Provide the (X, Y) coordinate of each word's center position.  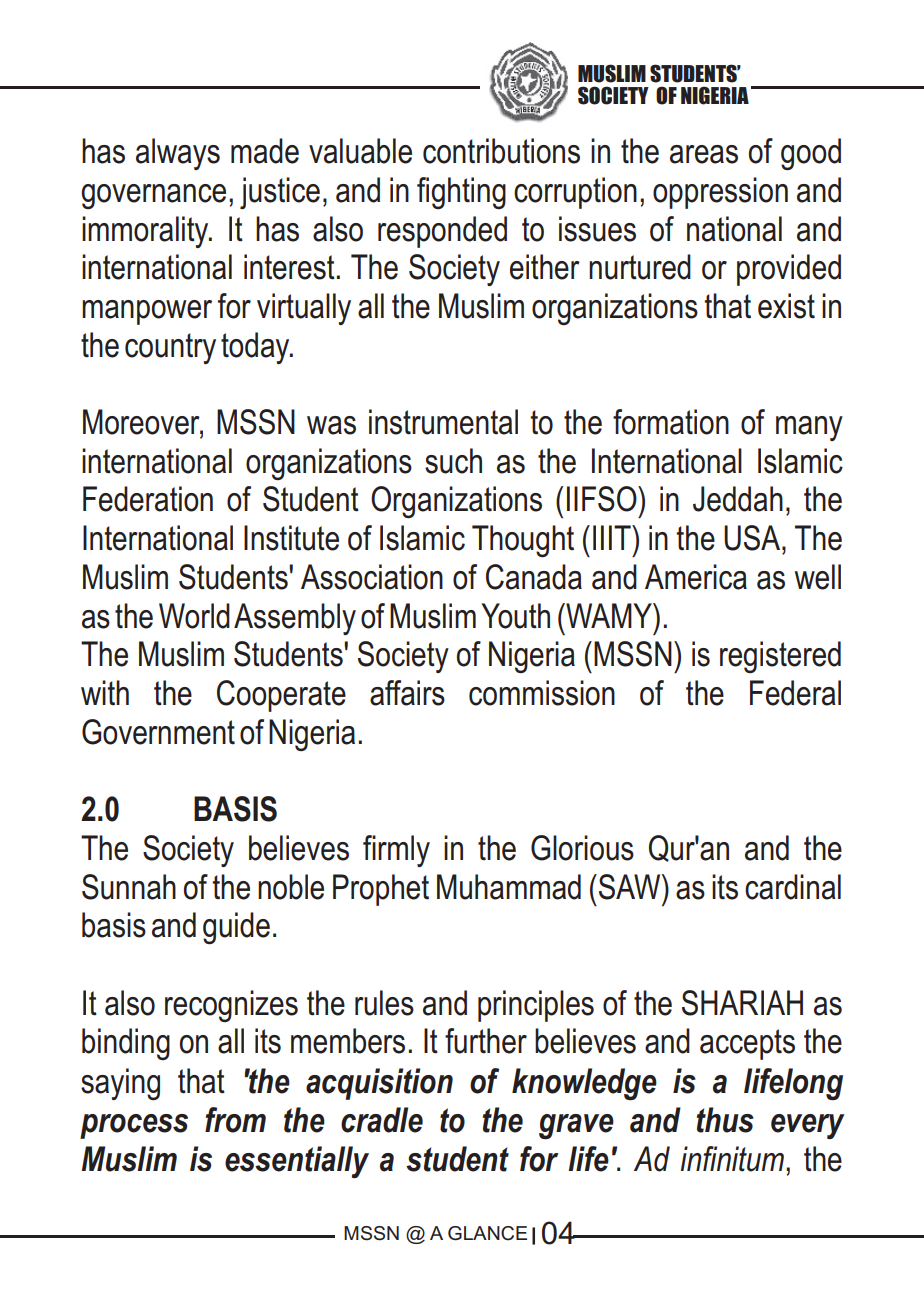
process (134, 1126)
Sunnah (129, 887)
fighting (461, 193)
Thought (523, 541)
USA (753, 538)
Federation (148, 499)
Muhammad (509, 887)
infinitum (732, 1159)
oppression (720, 193)
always (178, 154)
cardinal (793, 887)
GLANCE (487, 1233)
